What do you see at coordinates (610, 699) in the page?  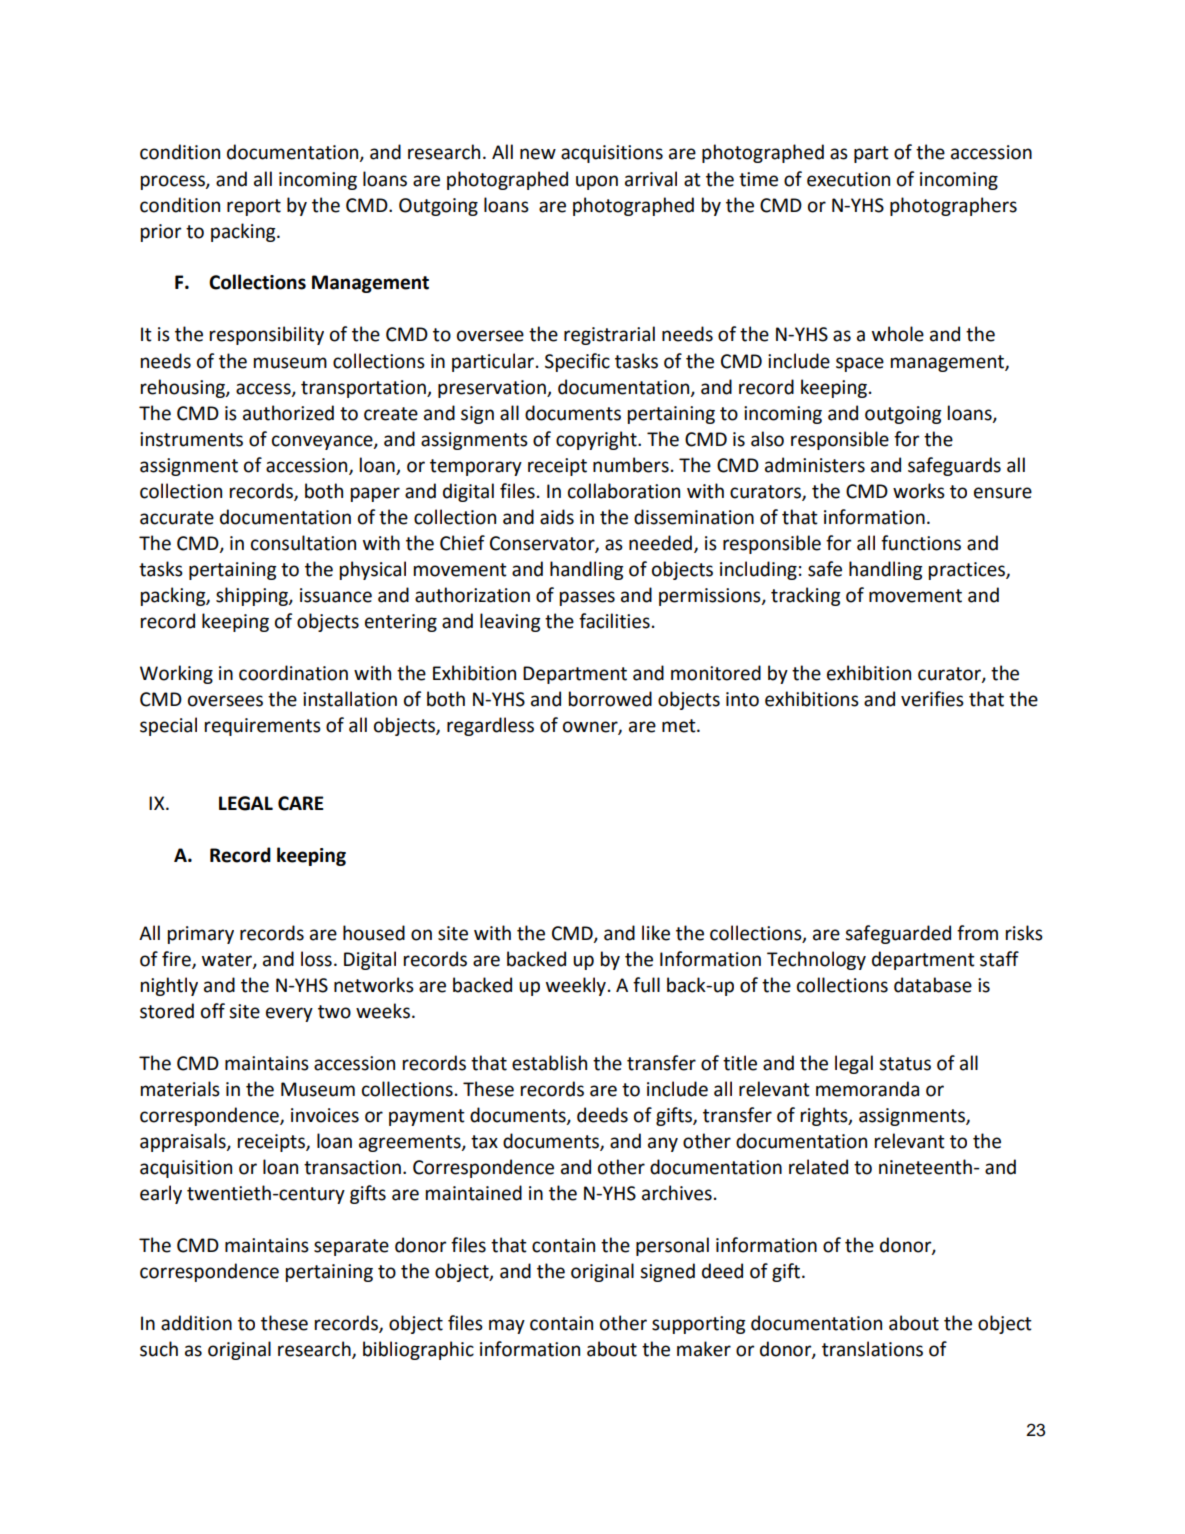 I see `borrowed` at bounding box center [610, 699].
